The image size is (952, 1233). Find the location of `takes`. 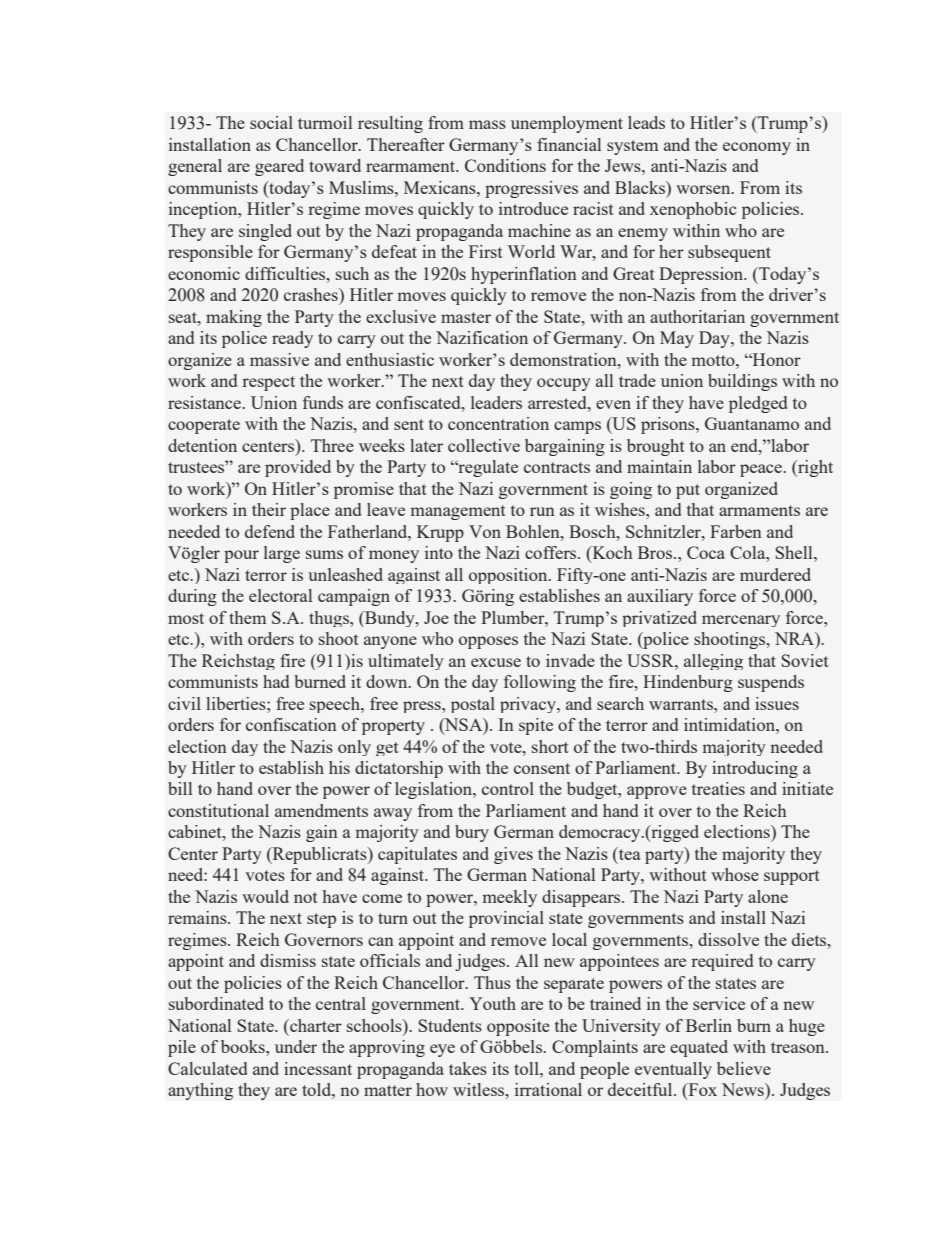

takes is located at coordinates (468, 1068).
